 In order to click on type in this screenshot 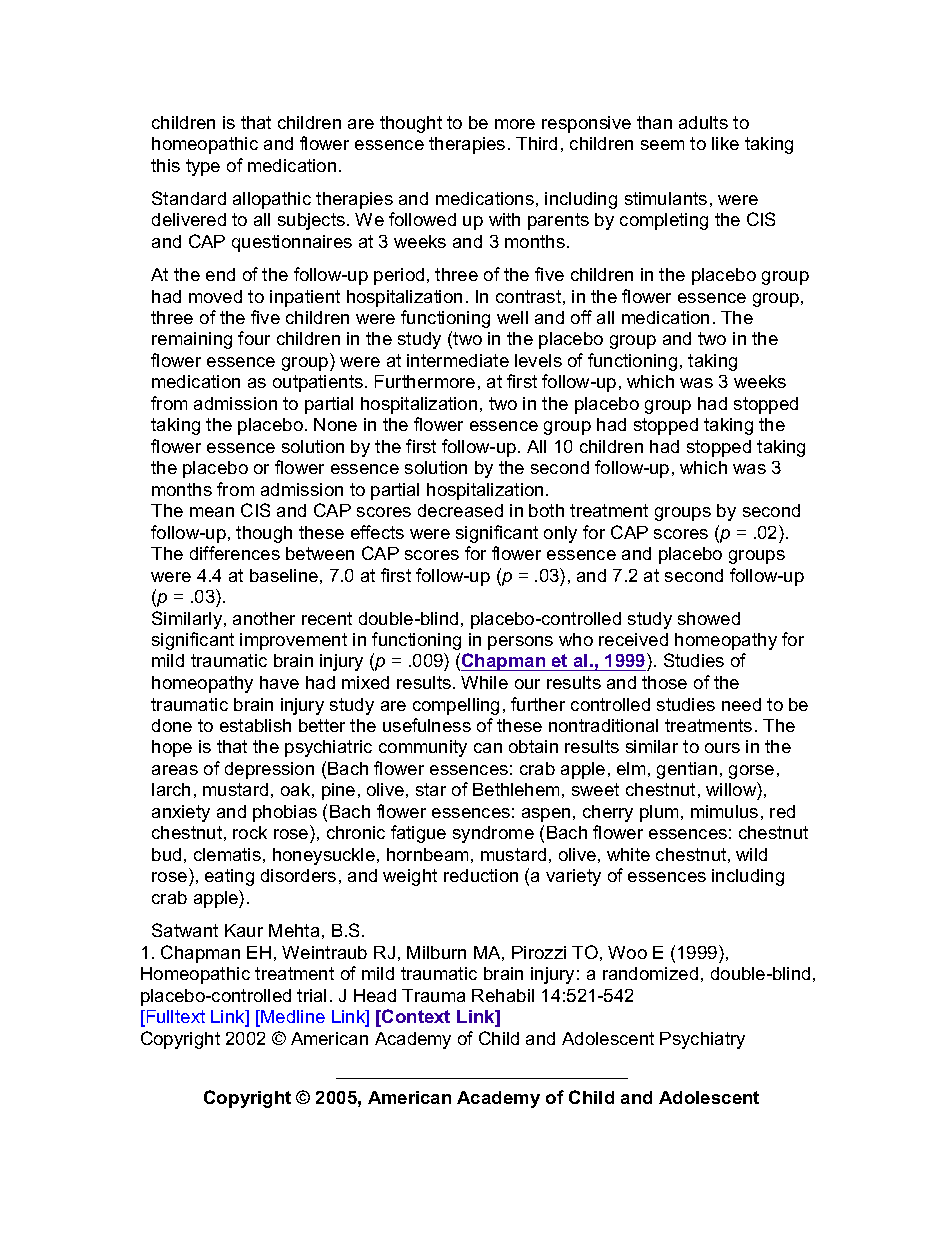, I will do `click(203, 167)`.
